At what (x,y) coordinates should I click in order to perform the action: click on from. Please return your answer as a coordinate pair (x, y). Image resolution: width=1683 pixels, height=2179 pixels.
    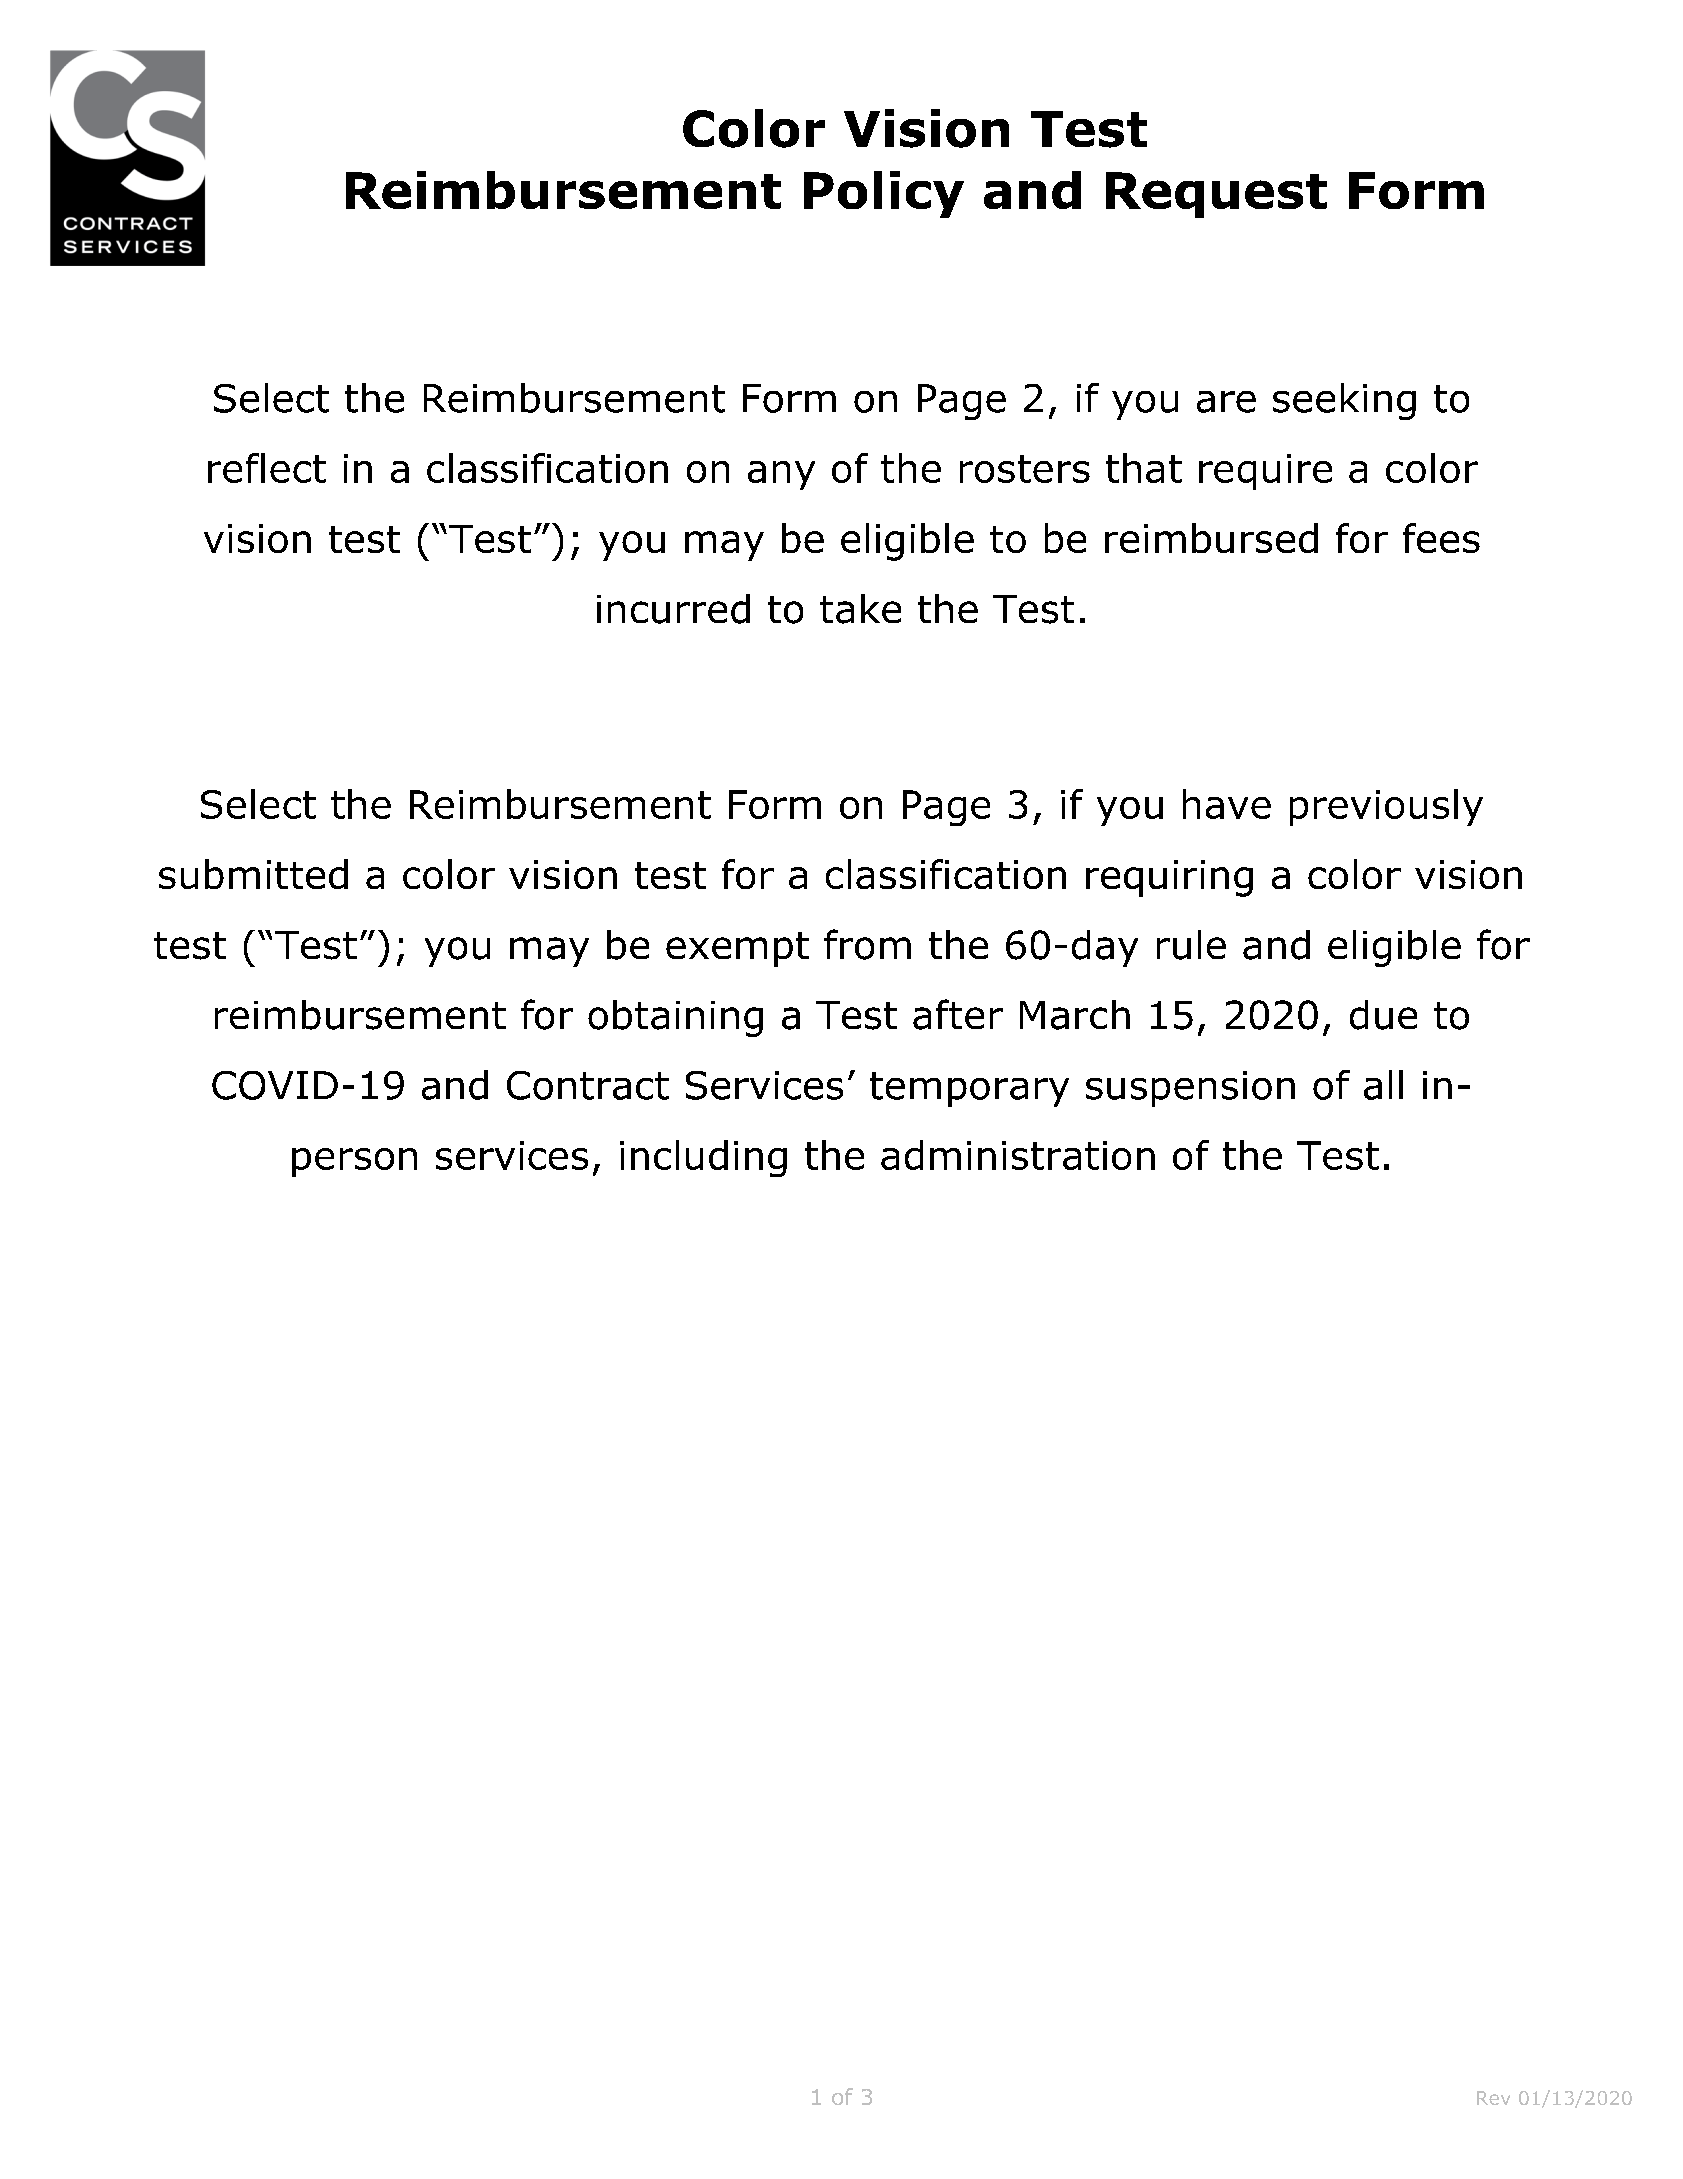
    Looking at the image, I should click on (867, 944).
